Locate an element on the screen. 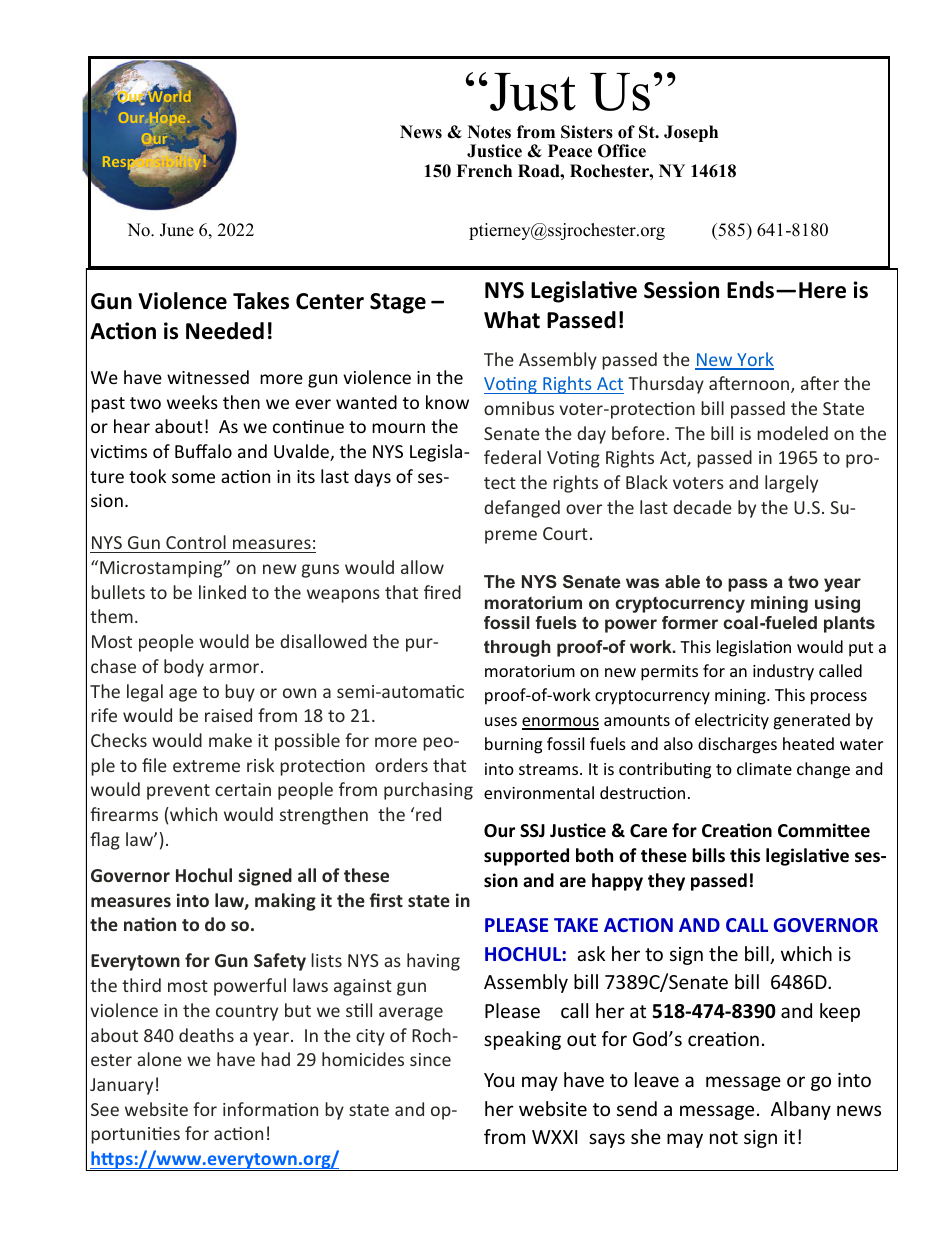 This screenshot has height=1233, width=952. York is located at coordinates (754, 360).
